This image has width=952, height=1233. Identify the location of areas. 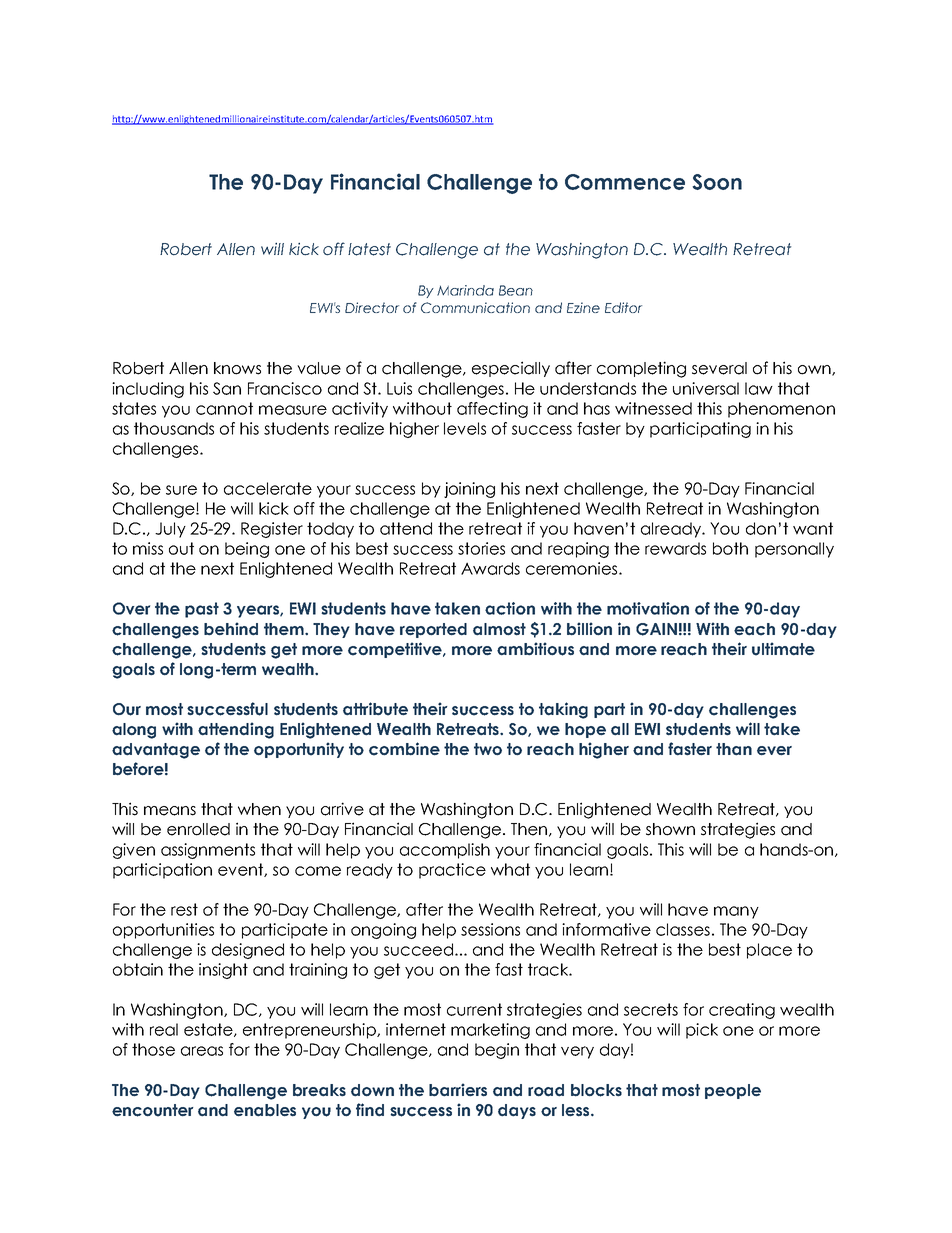
(202, 1051).
